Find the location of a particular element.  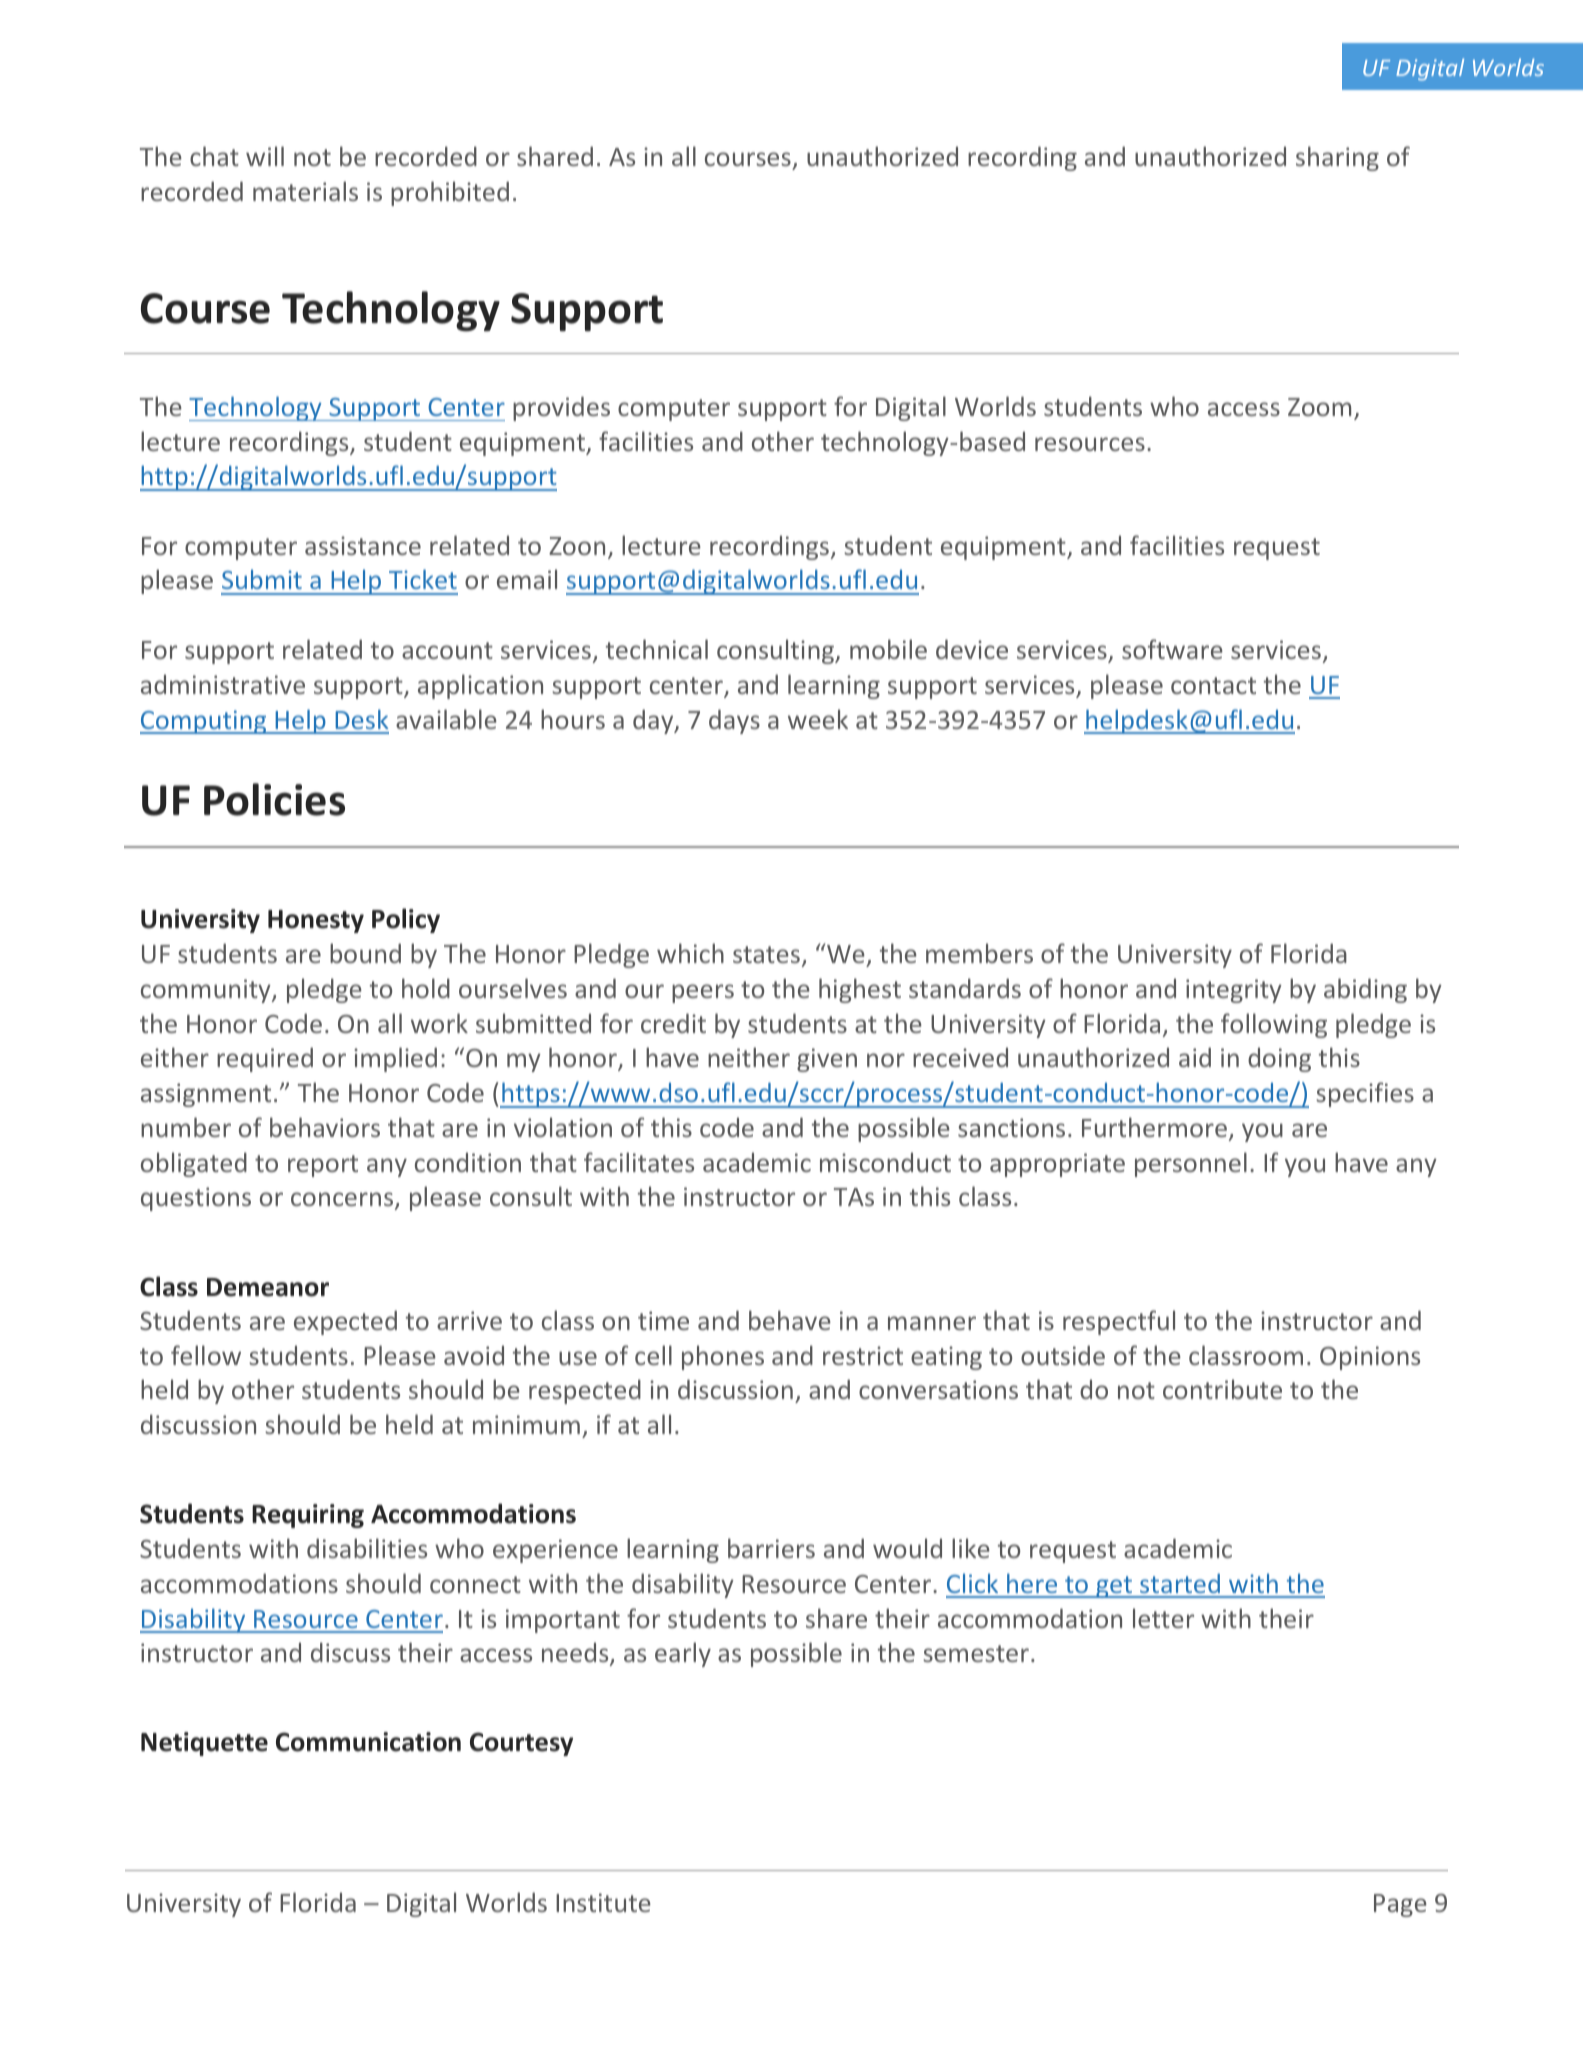

Requiring is located at coordinates (308, 1516).
